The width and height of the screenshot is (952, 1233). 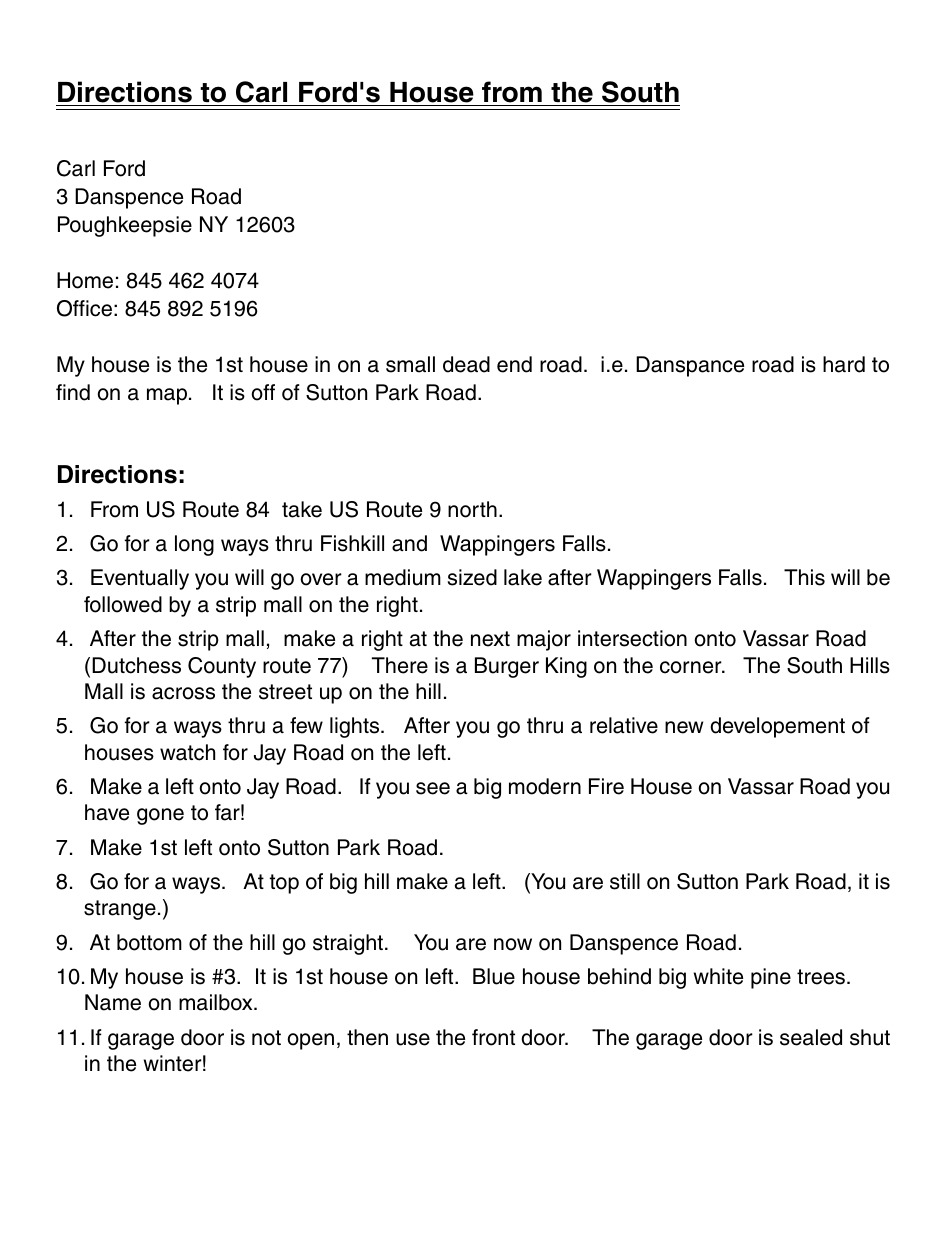 I want to click on still, so click(x=625, y=881).
